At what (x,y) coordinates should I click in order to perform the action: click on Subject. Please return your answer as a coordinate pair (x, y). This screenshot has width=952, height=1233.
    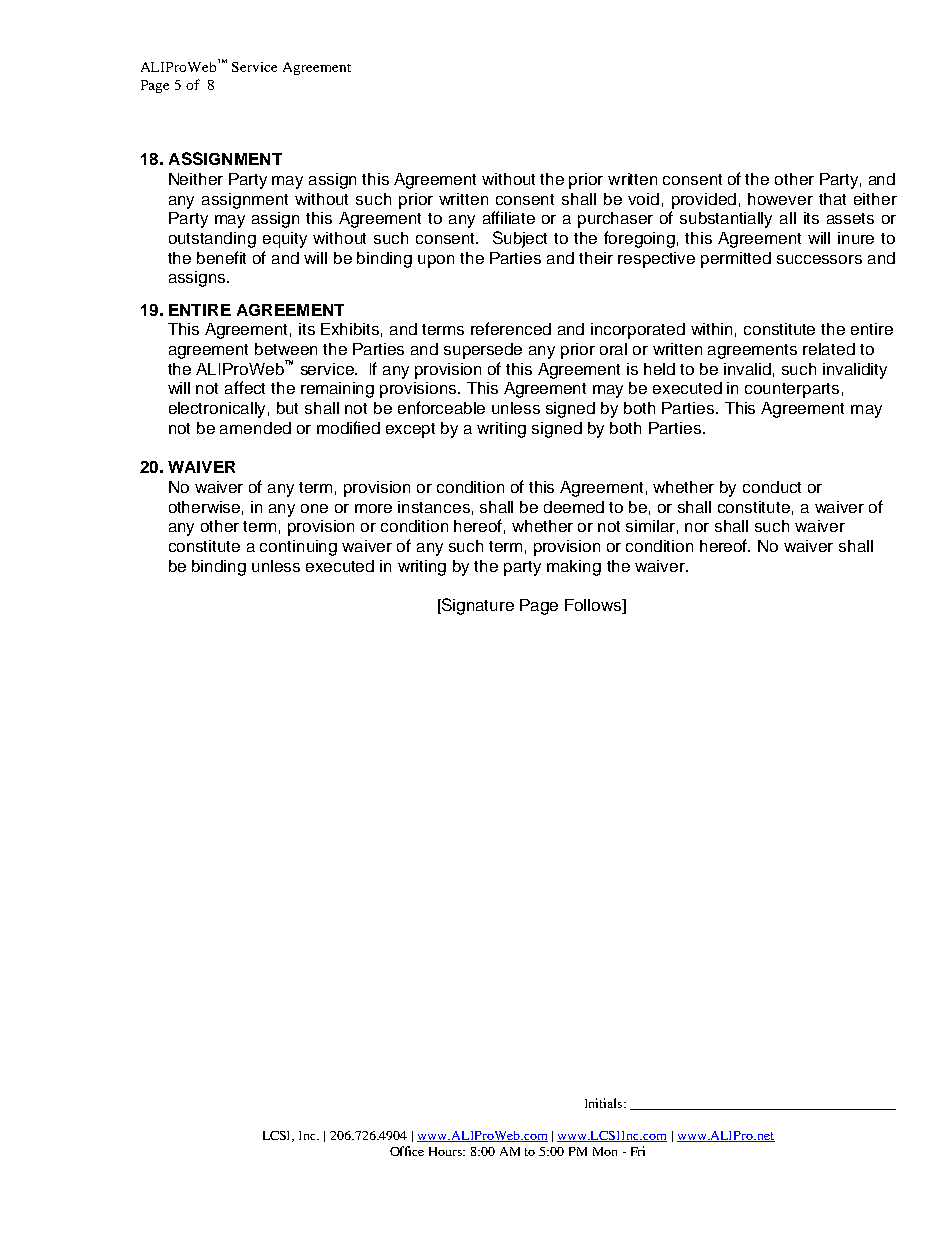
    Looking at the image, I should click on (520, 239).
